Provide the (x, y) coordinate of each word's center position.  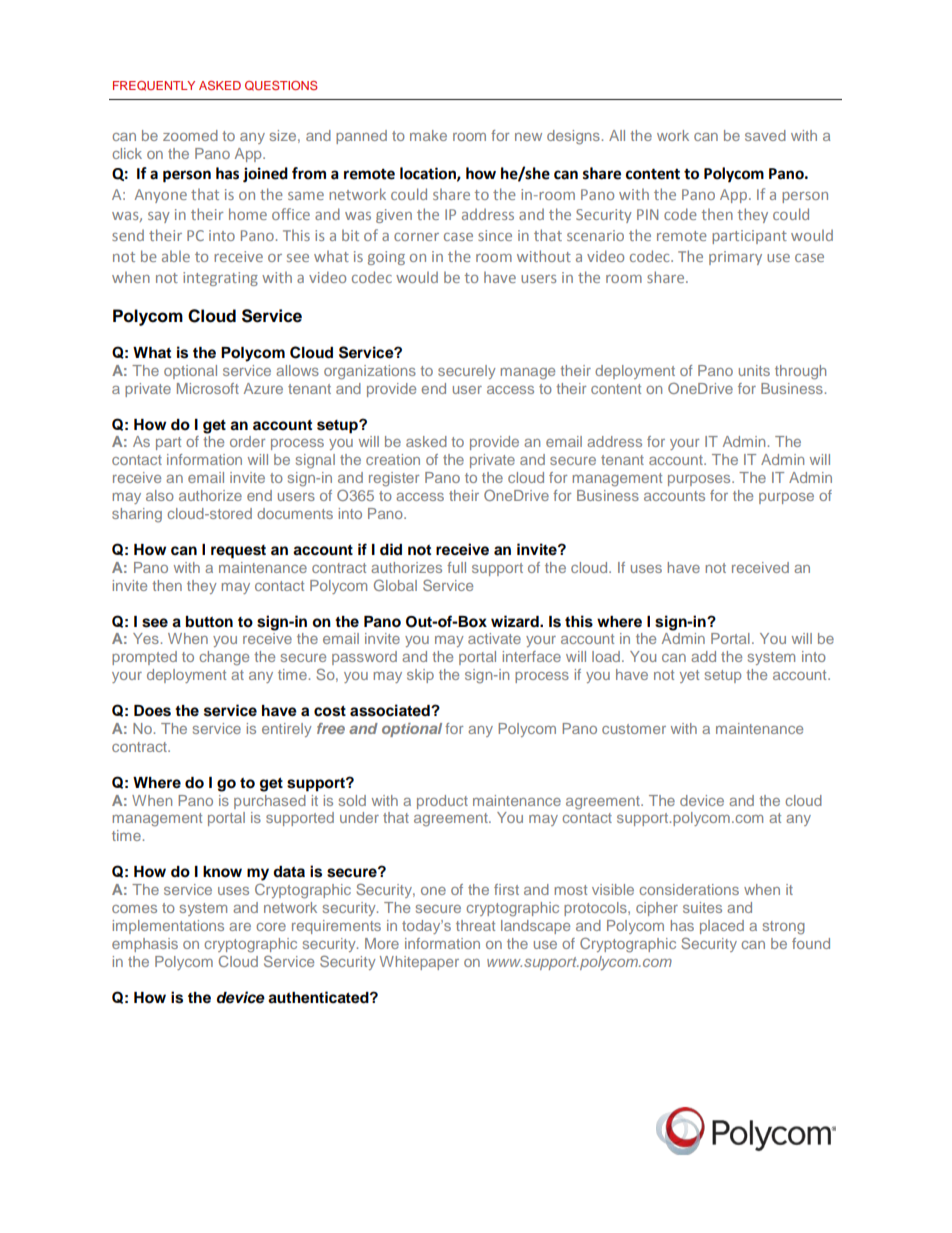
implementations (168, 927)
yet (689, 676)
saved (765, 135)
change (224, 658)
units (754, 370)
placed (722, 927)
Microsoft (208, 388)
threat (475, 925)
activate (494, 638)
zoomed (190, 135)
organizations (370, 372)
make (428, 135)
